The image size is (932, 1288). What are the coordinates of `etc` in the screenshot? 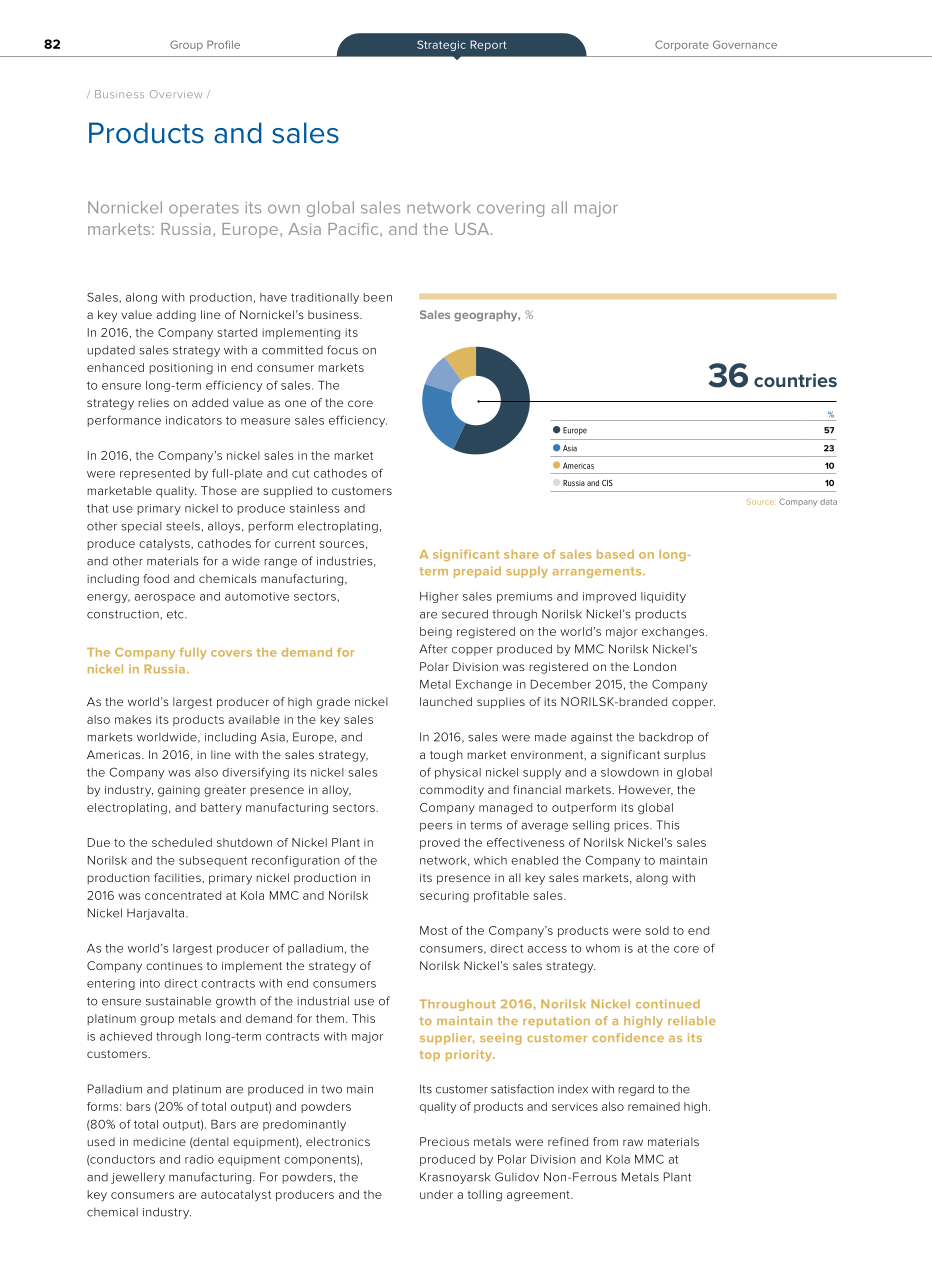 It's located at (176, 614).
